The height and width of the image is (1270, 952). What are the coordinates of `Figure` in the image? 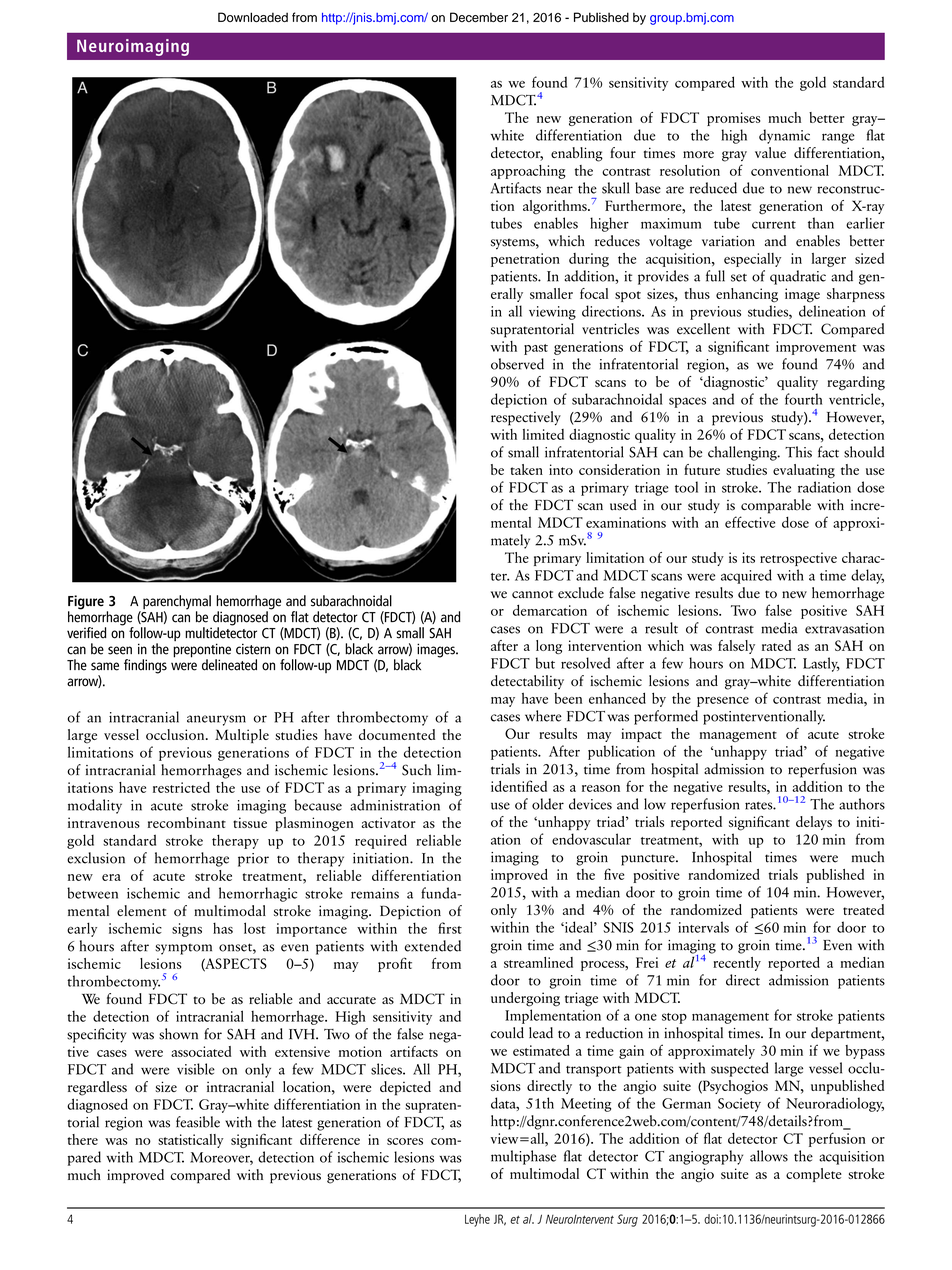 It's located at (86, 603).
